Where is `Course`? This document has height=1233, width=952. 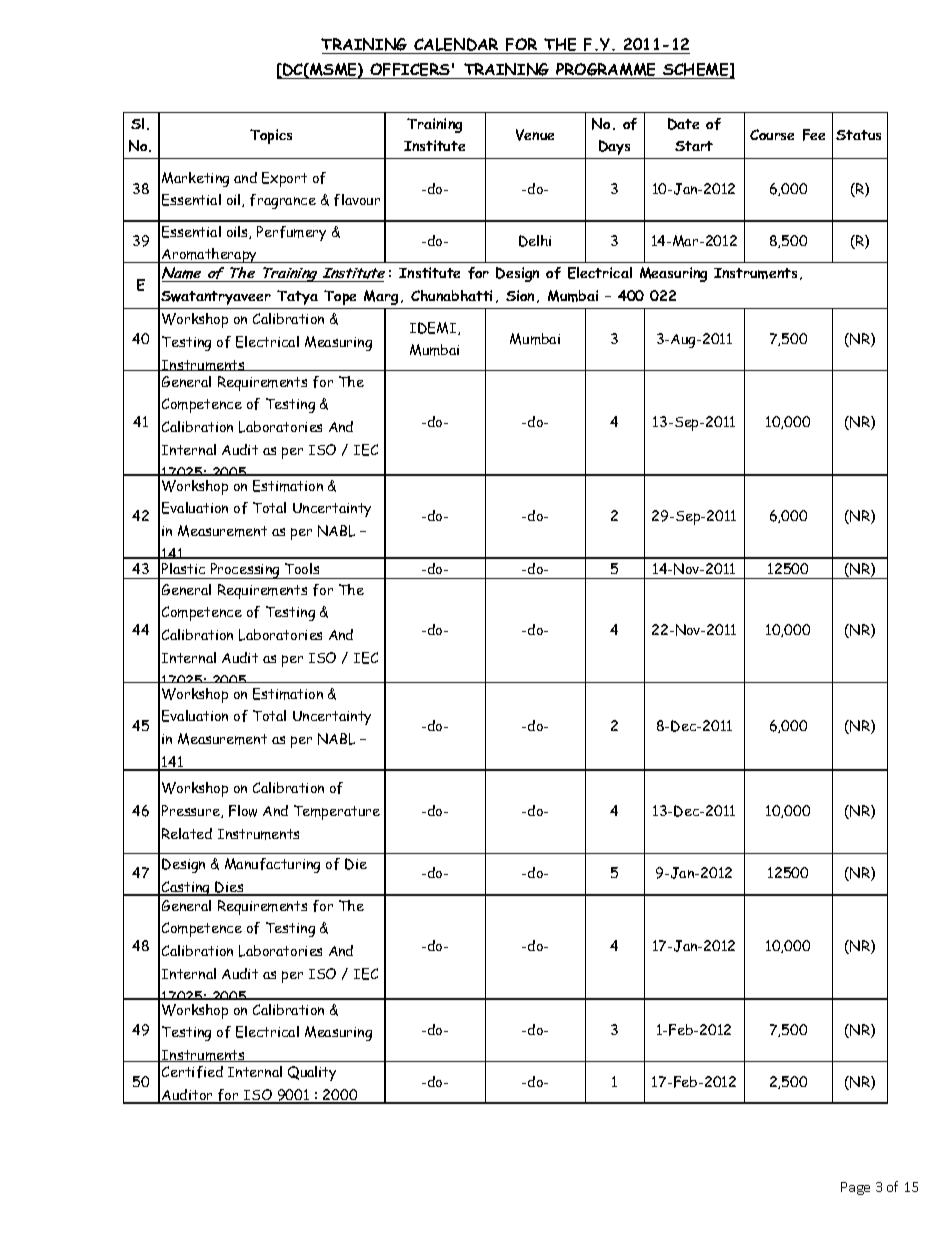
Course is located at coordinates (772, 134).
